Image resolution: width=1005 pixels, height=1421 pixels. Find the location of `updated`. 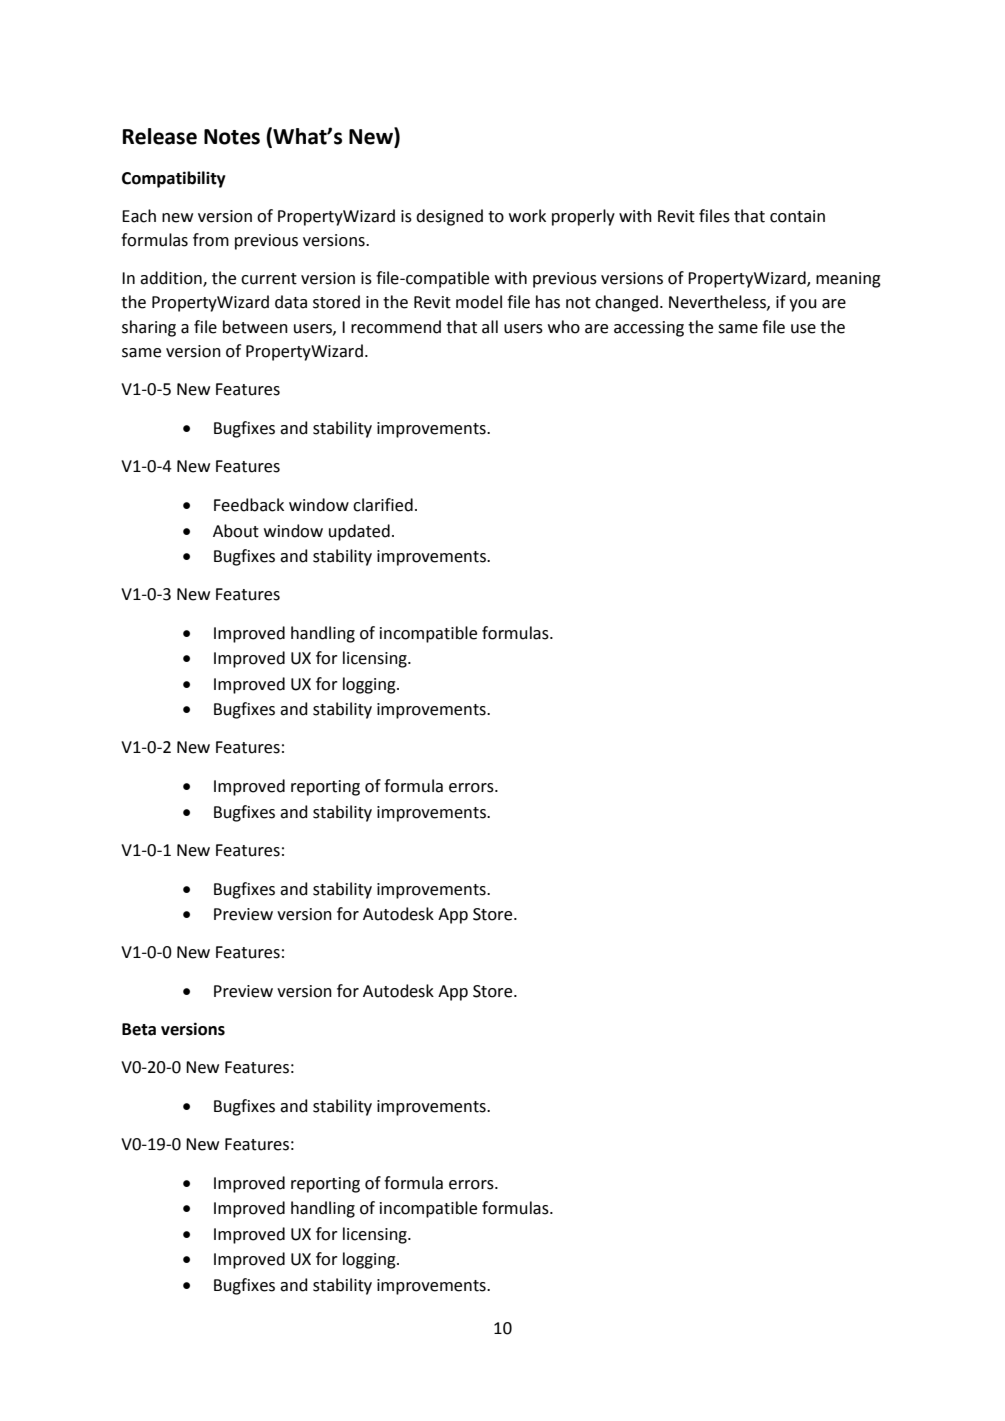

updated is located at coordinates (359, 532).
